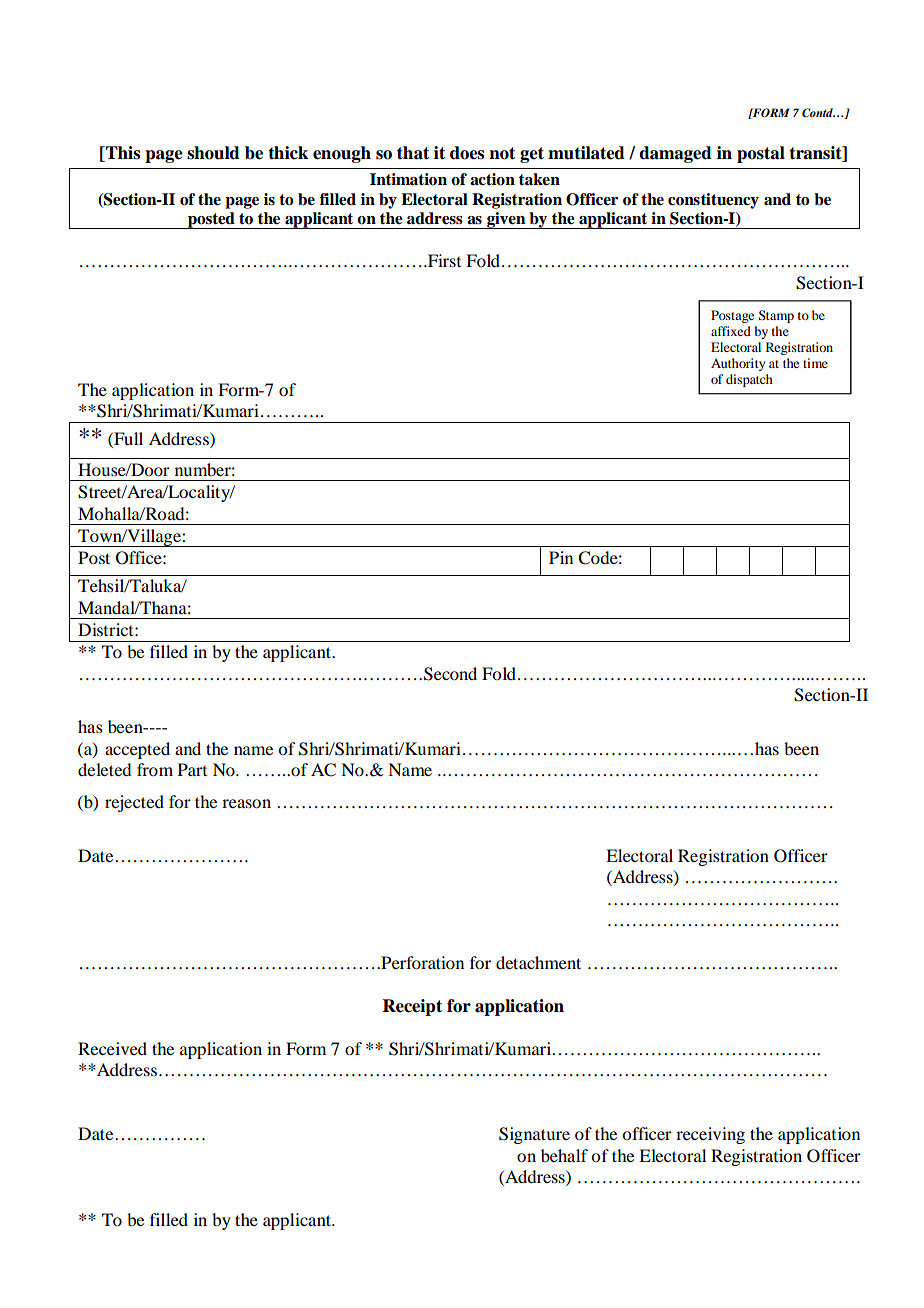 The width and height of the screenshot is (924, 1308). I want to click on Received, so click(112, 1048).
